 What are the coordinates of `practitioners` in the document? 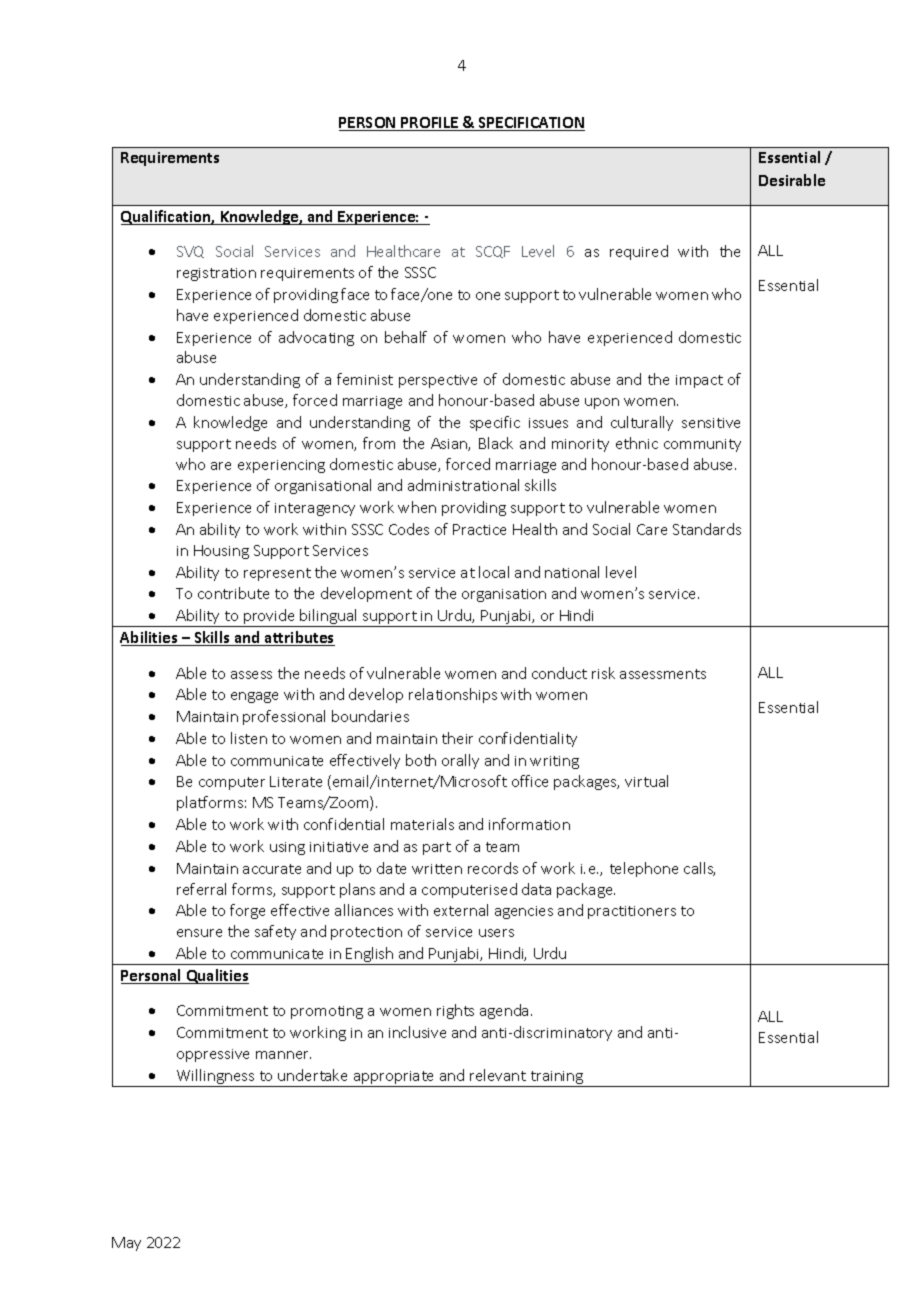 It's located at (632, 912).
